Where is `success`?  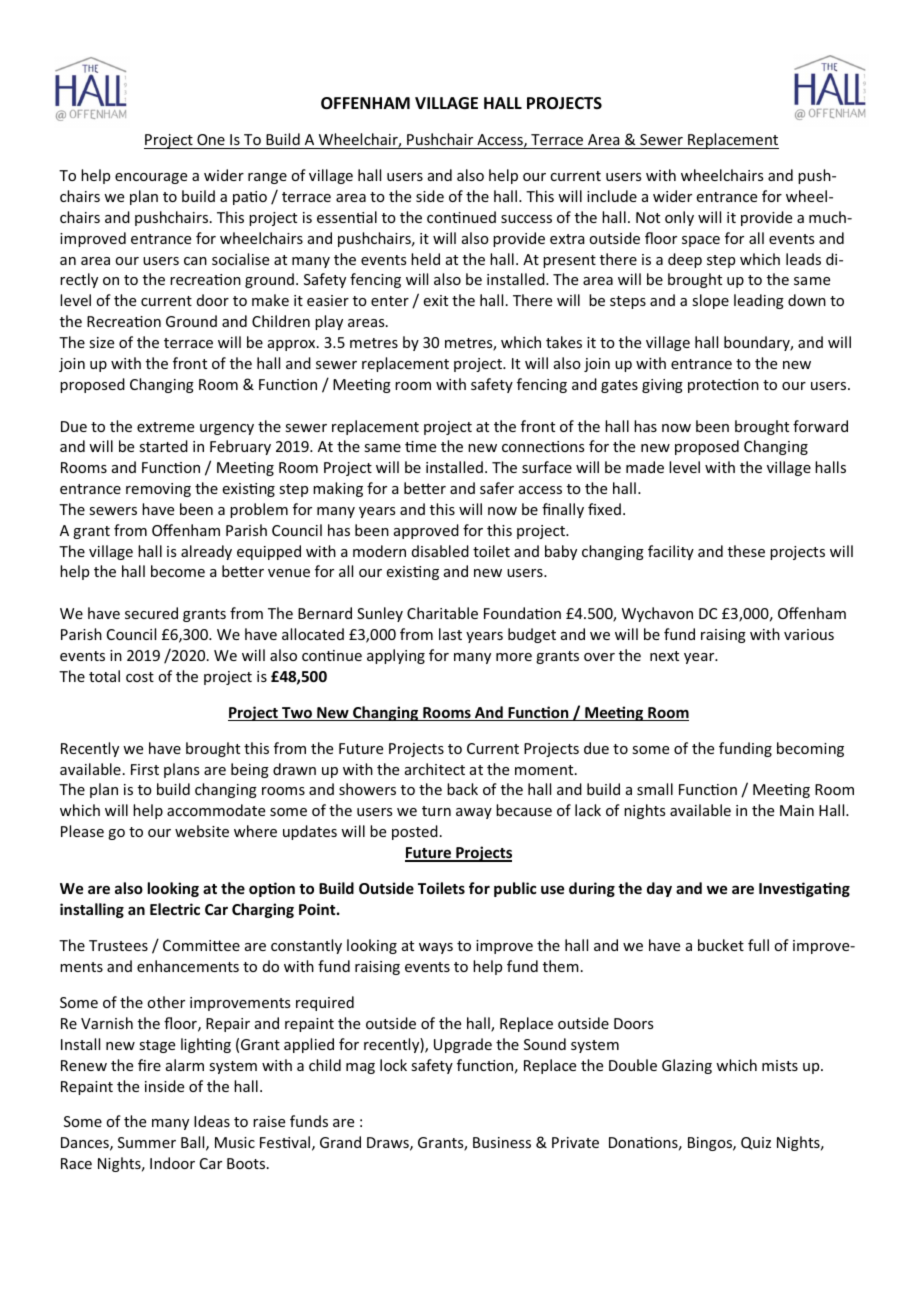 success is located at coordinates (526, 219).
